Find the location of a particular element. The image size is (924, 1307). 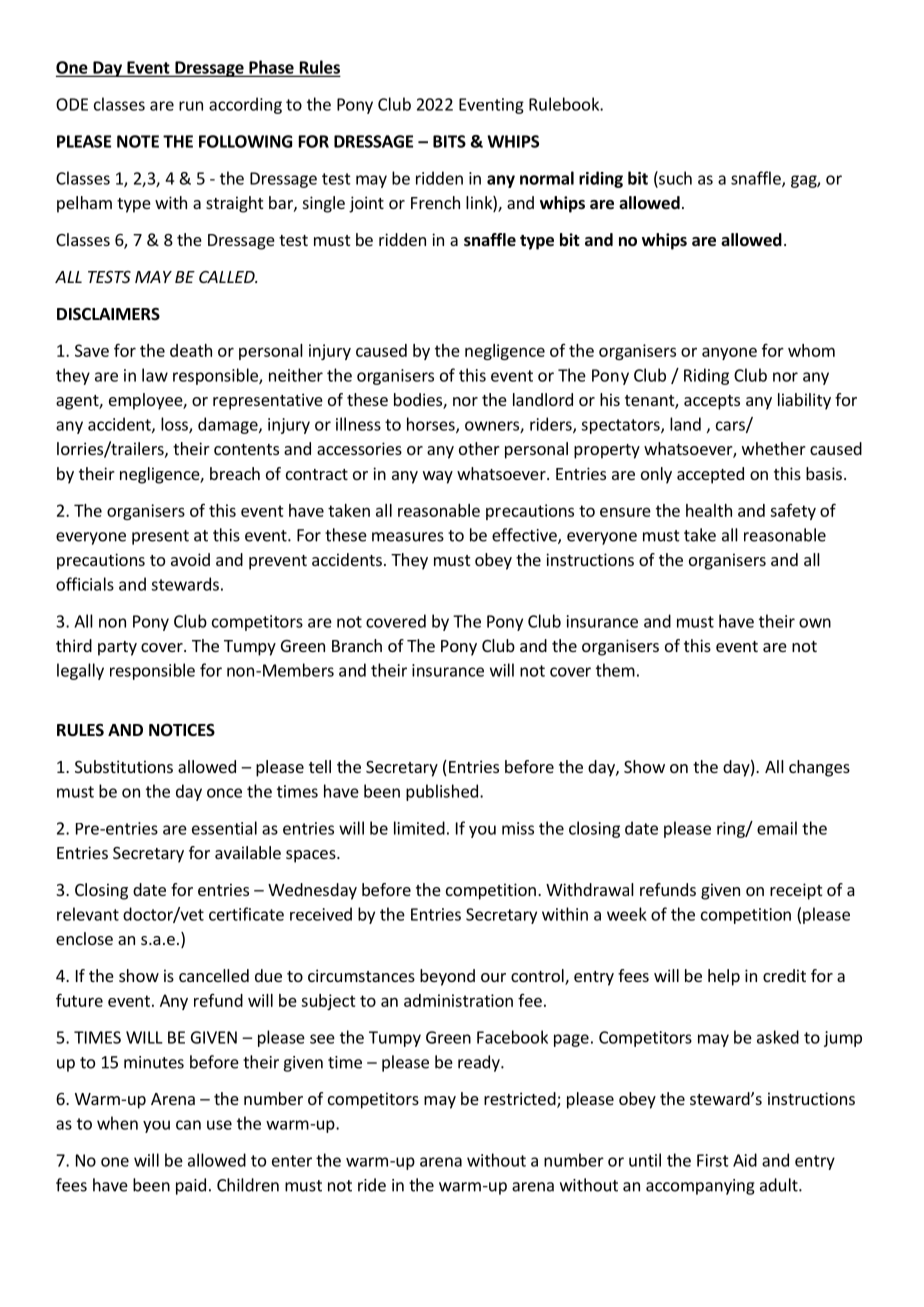

BITS is located at coordinates (449, 141).
